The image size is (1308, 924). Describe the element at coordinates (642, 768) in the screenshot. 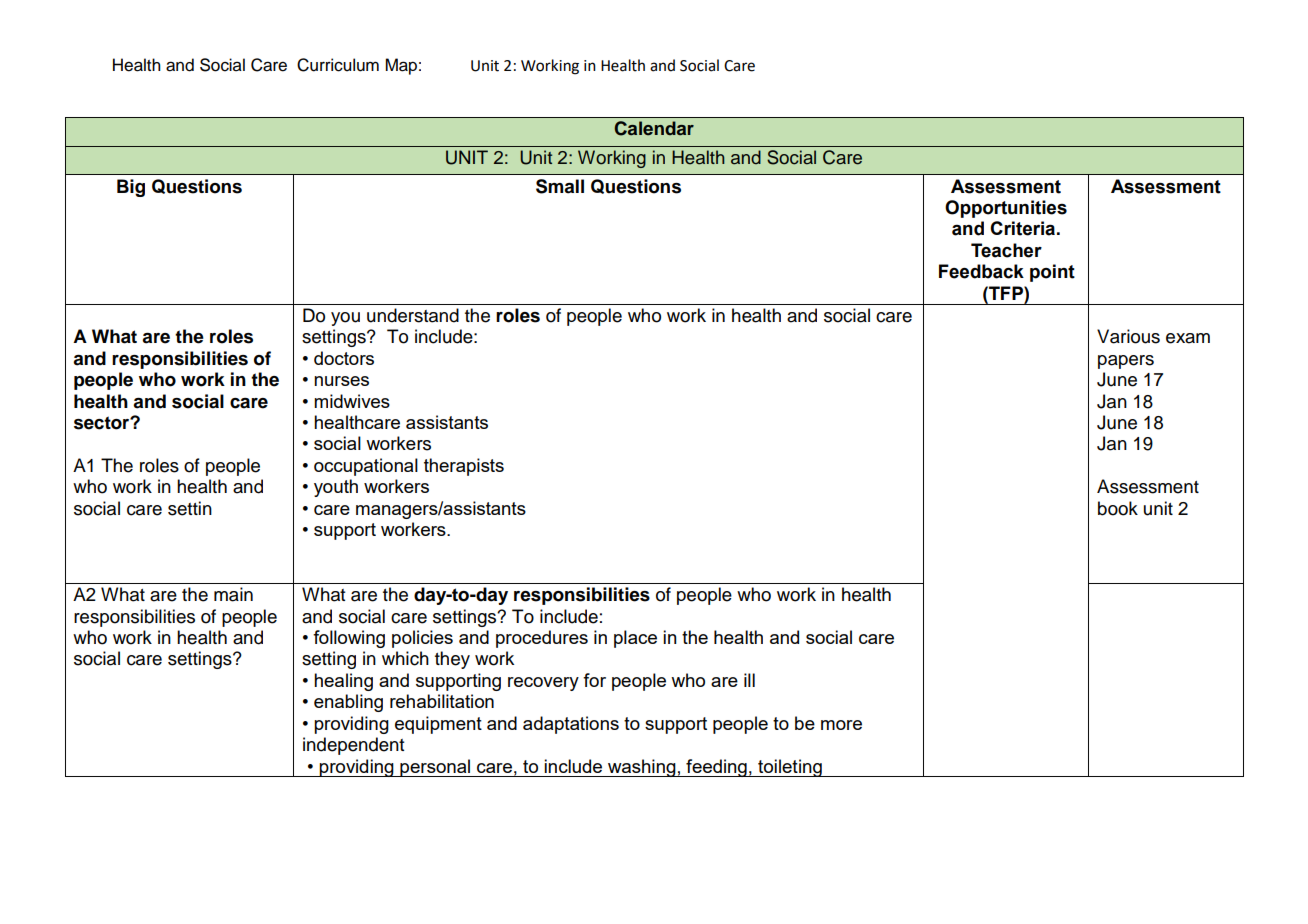

I see `washing` at that location.
